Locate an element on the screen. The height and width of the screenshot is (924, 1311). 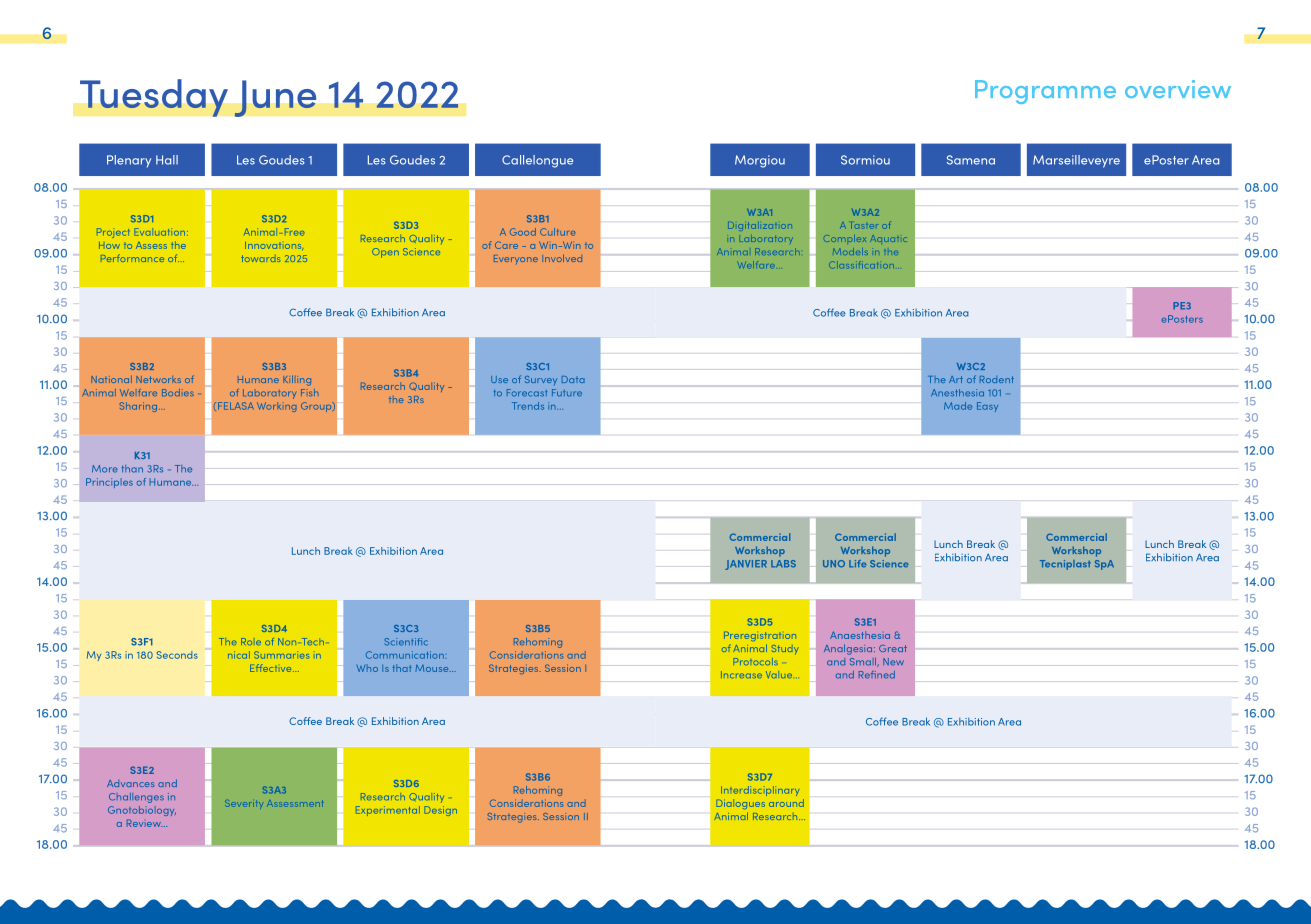
Bodies is located at coordinates (178, 392).
